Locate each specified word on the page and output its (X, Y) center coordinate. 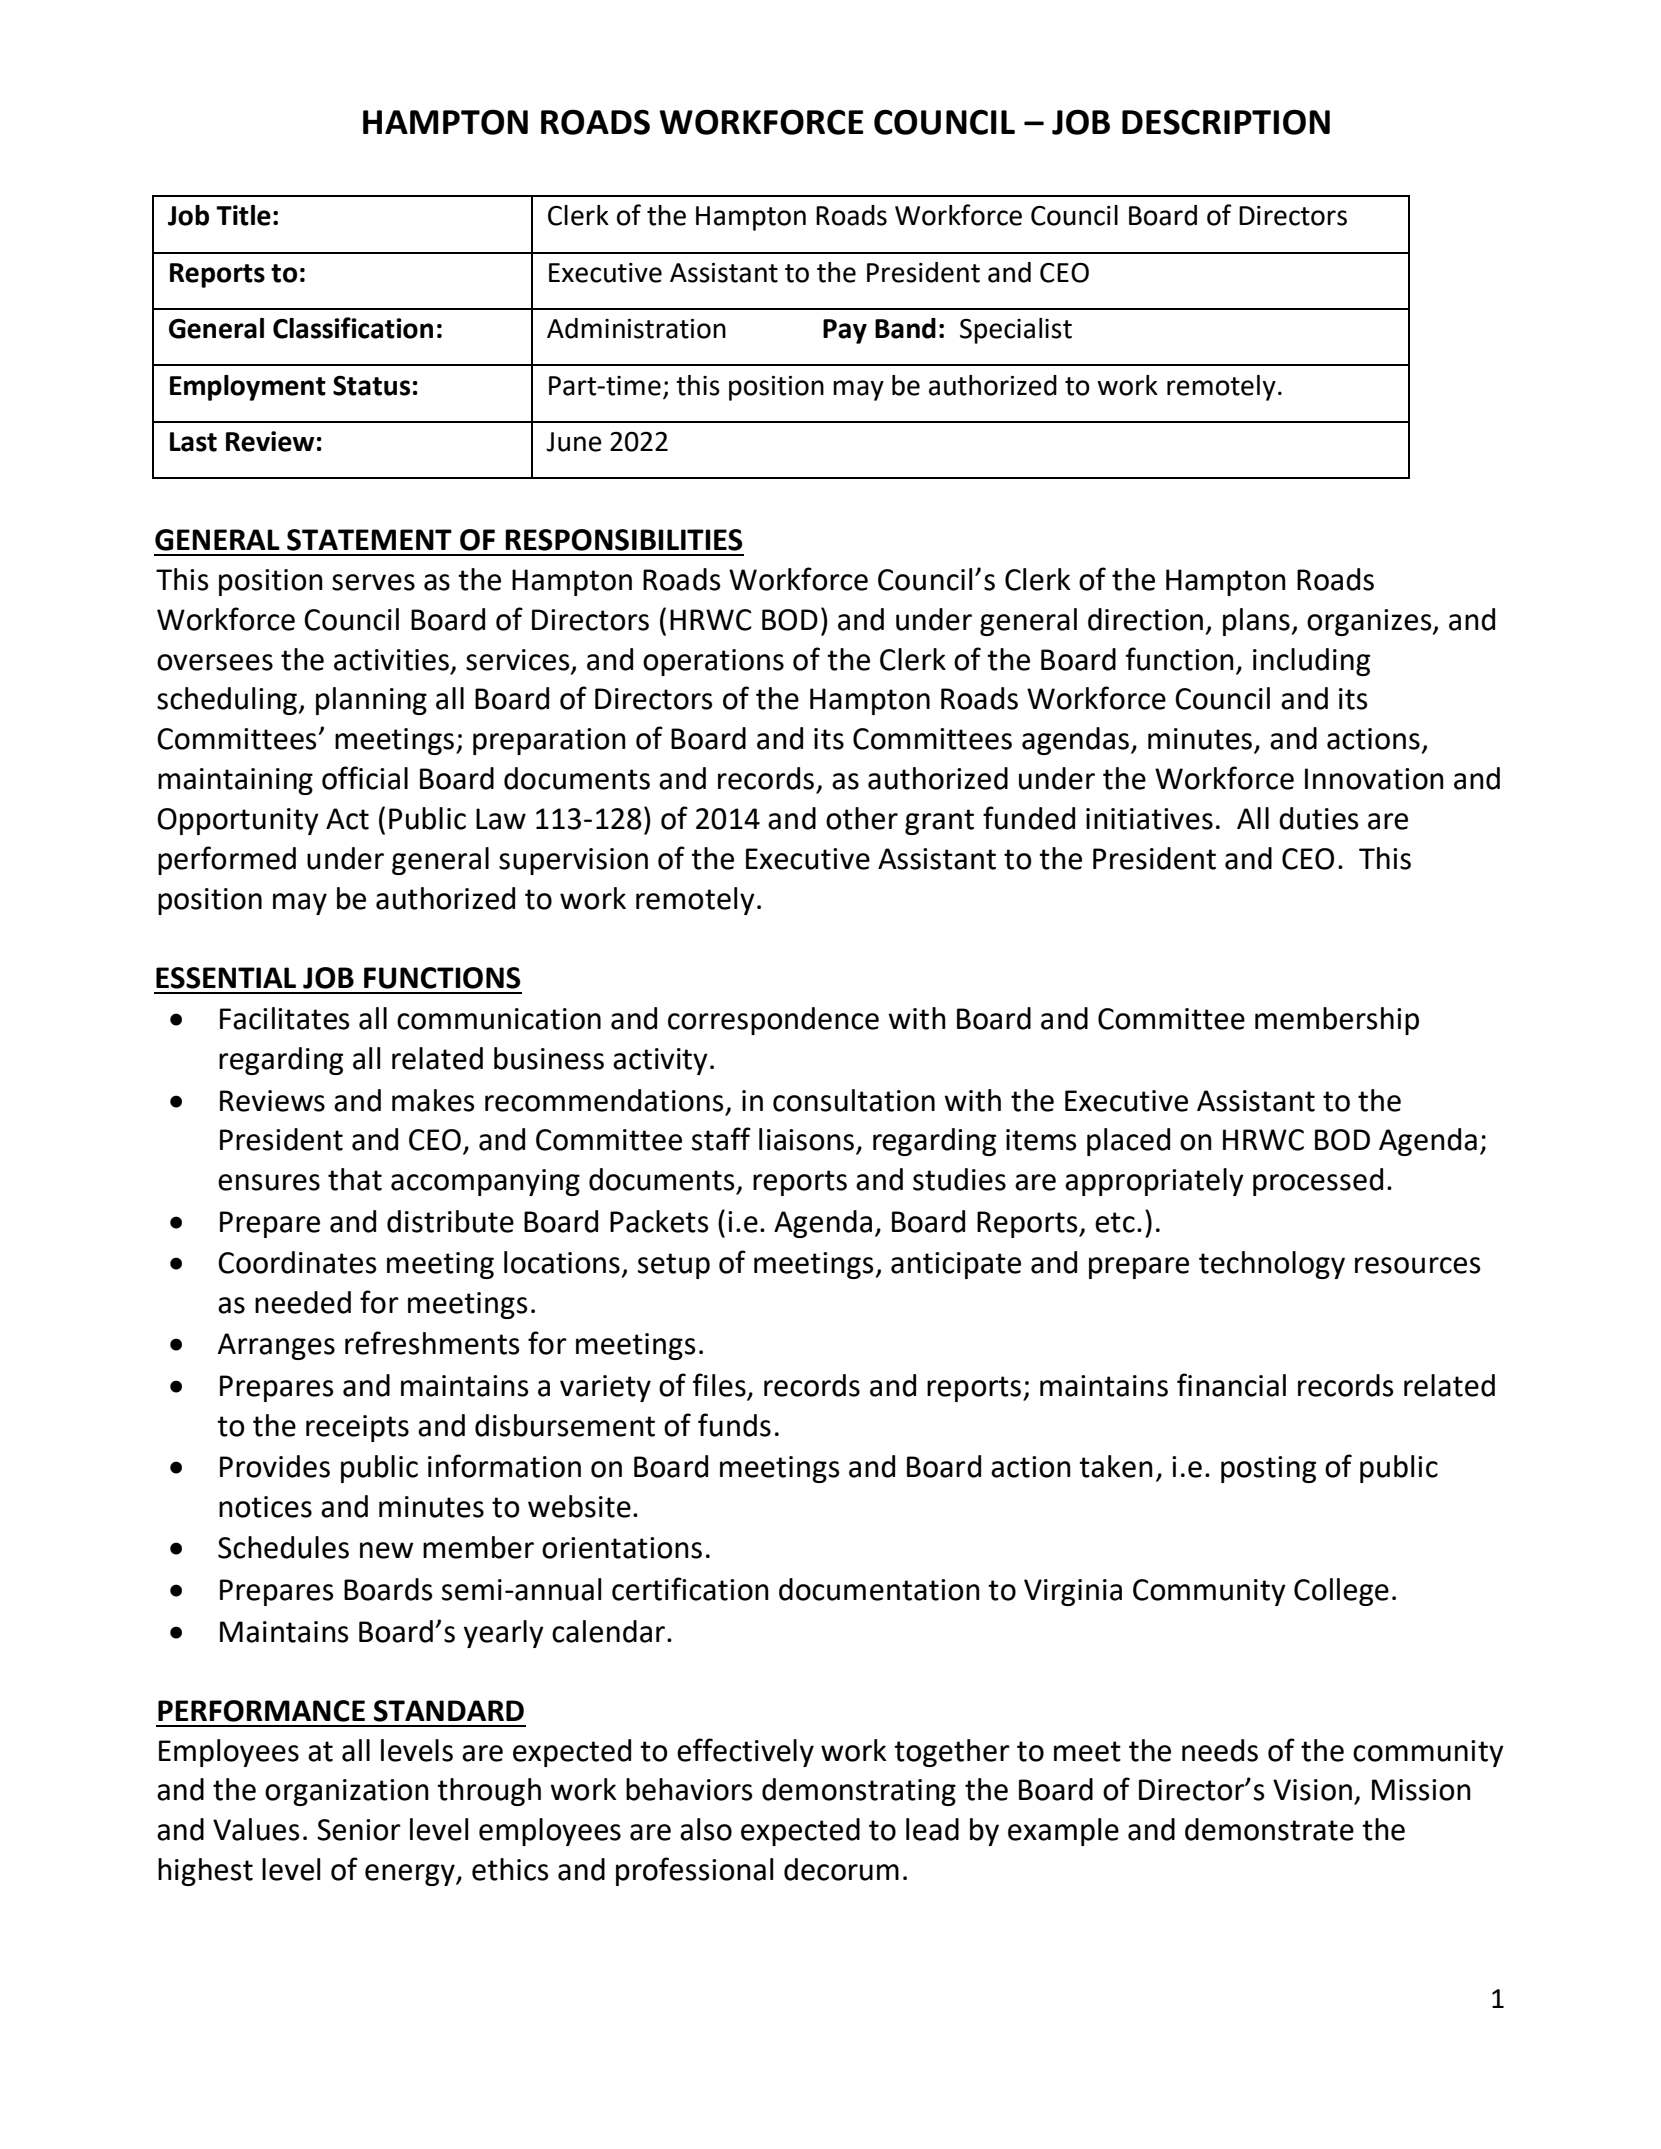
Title (243, 215)
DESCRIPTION (1226, 122)
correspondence (773, 1021)
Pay (845, 331)
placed (1128, 1142)
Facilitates (284, 1018)
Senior (359, 1830)
